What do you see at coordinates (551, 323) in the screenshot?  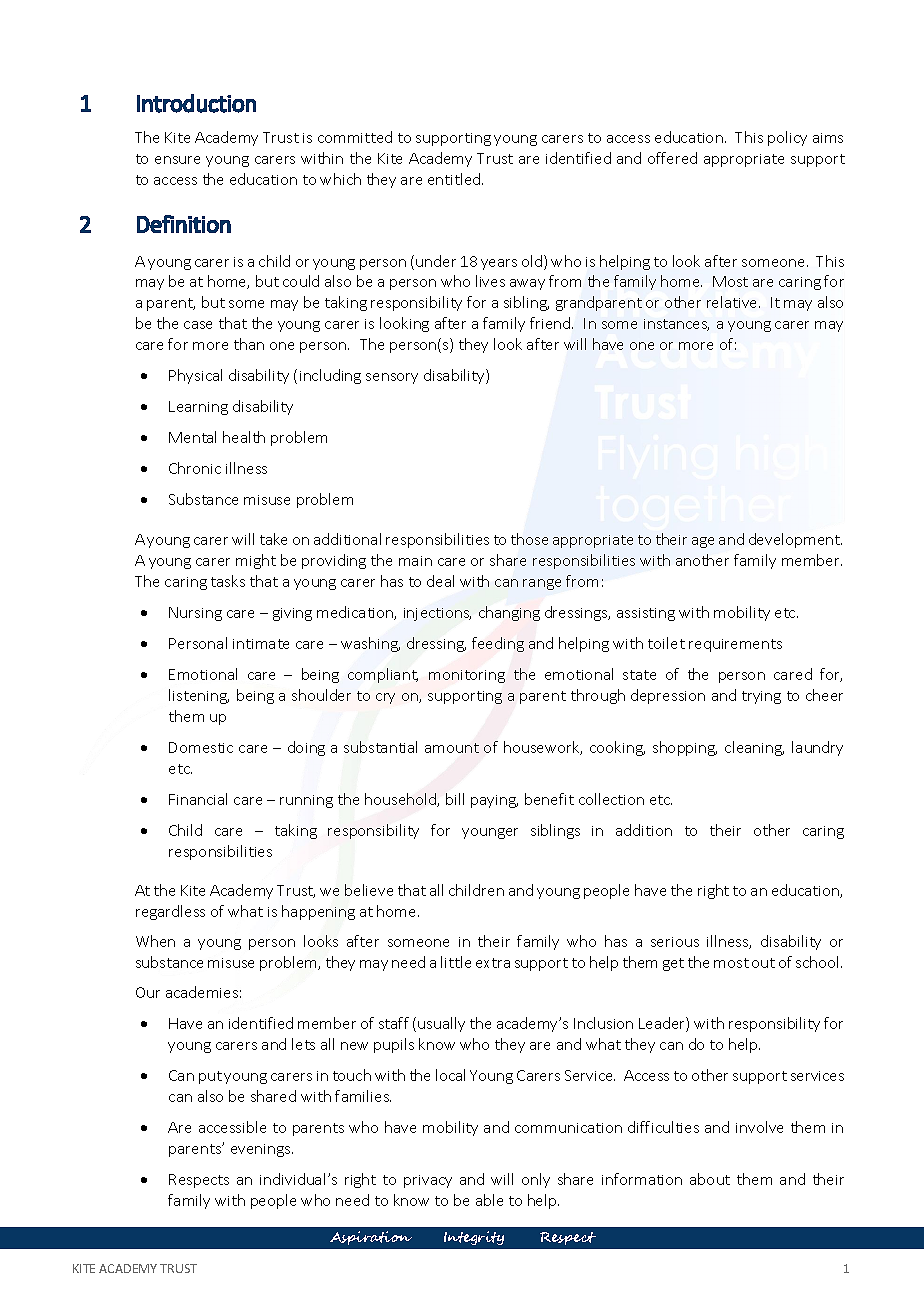 I see `friend` at bounding box center [551, 323].
